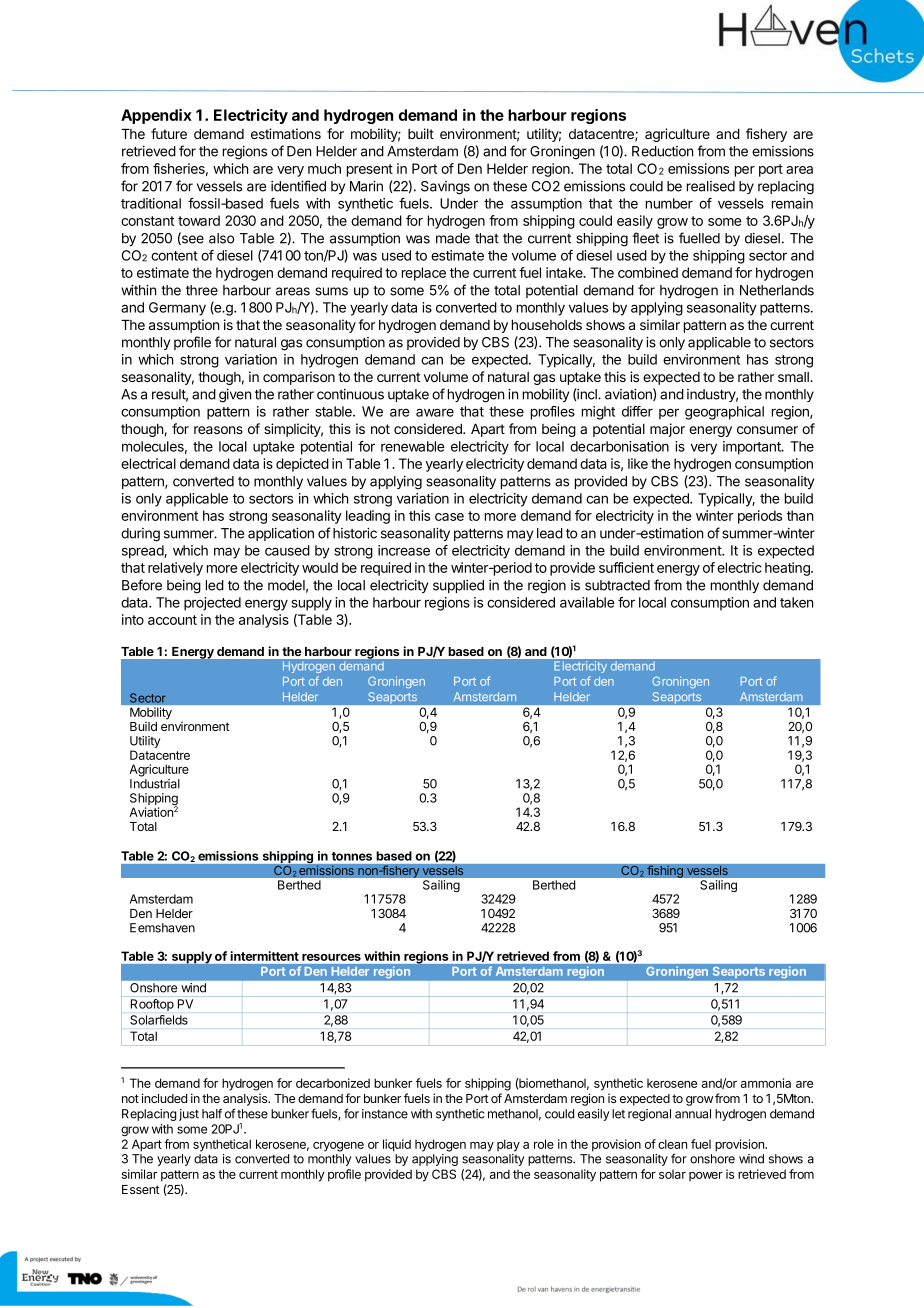  Describe the element at coordinates (449, 517) in the screenshot. I see `case` at that location.
